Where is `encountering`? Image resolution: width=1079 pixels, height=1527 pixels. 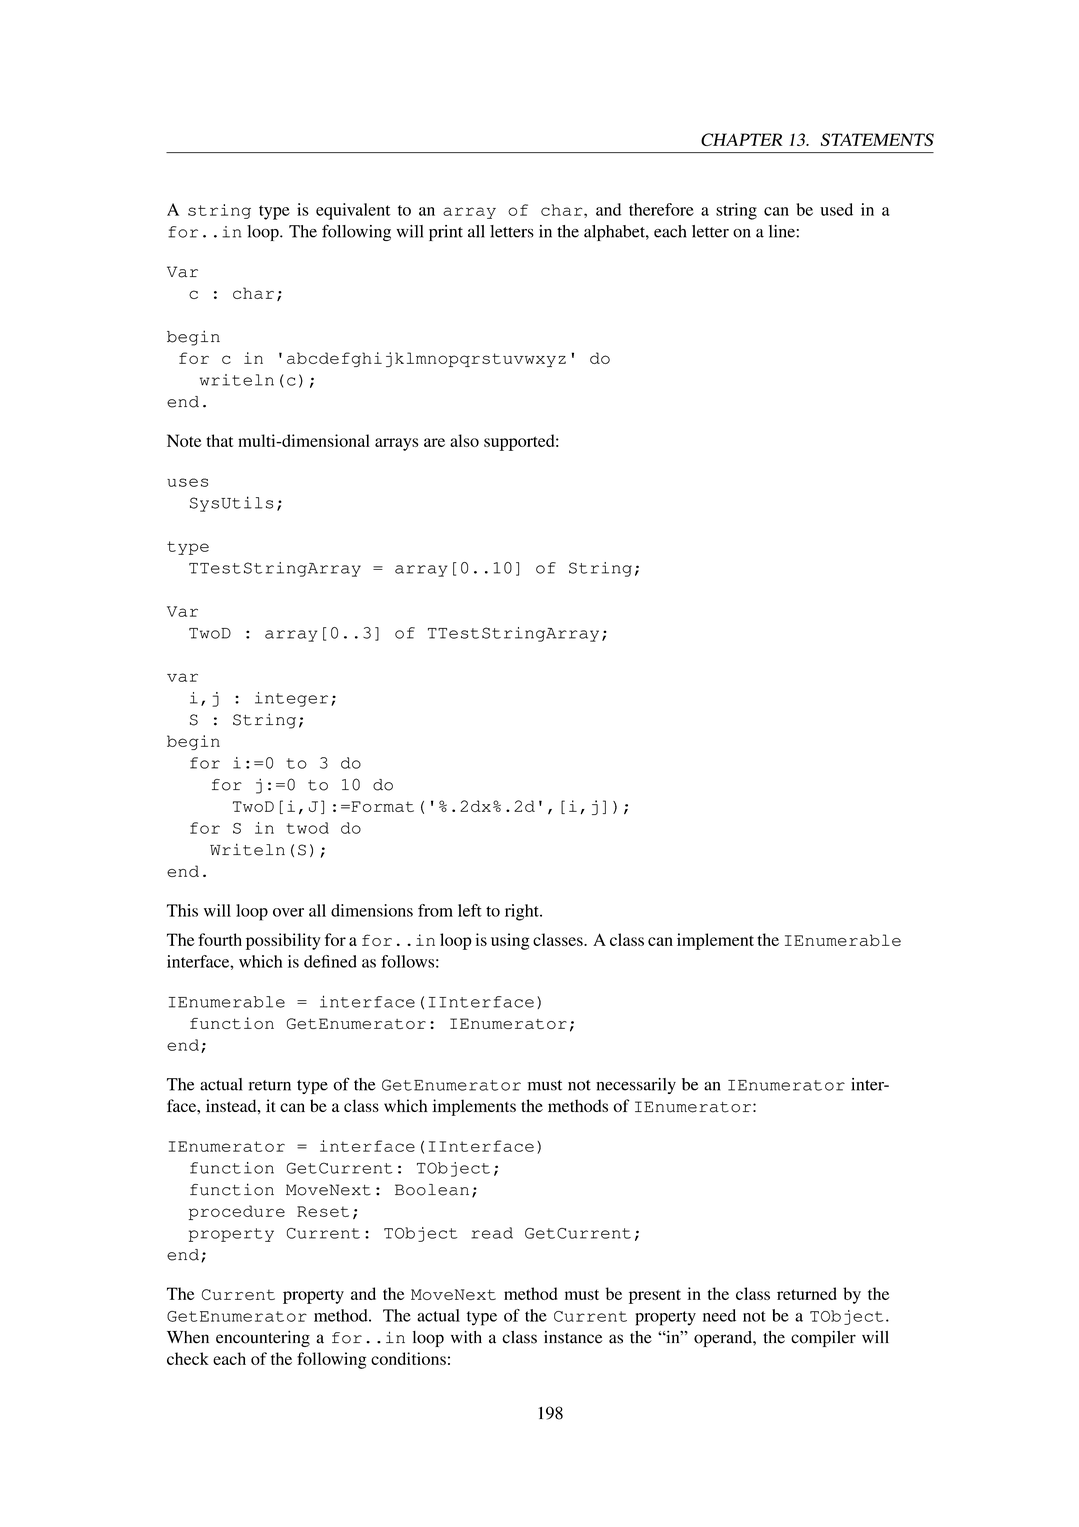
encountering is located at coordinates (263, 1338).
